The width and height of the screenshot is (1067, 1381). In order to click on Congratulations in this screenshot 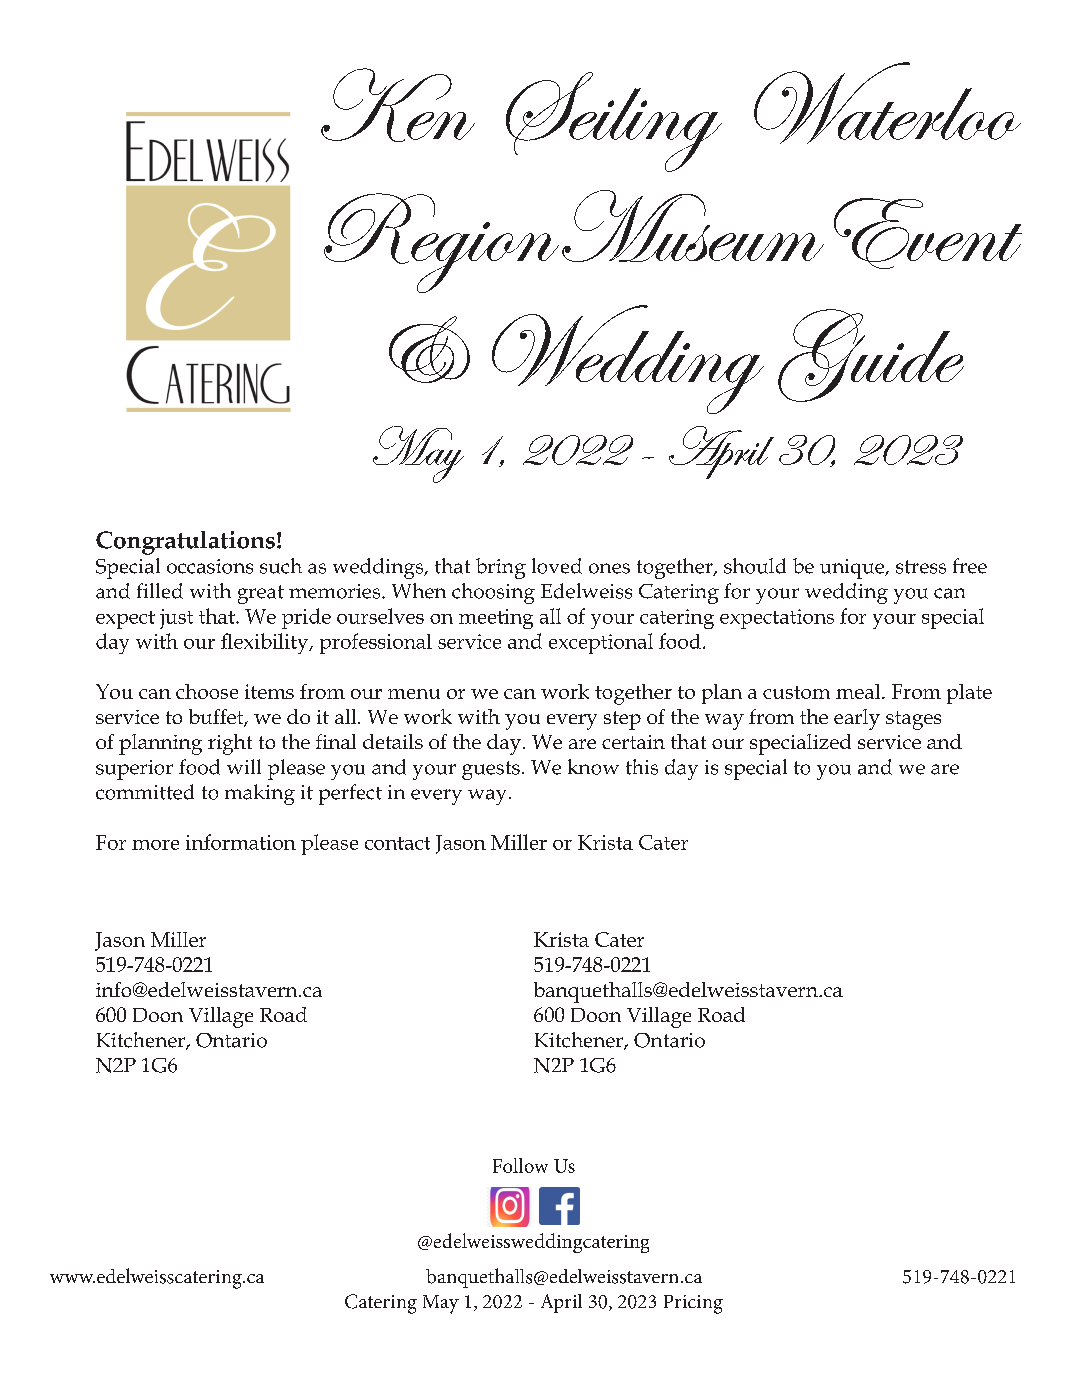, I will do `click(185, 543)`.
